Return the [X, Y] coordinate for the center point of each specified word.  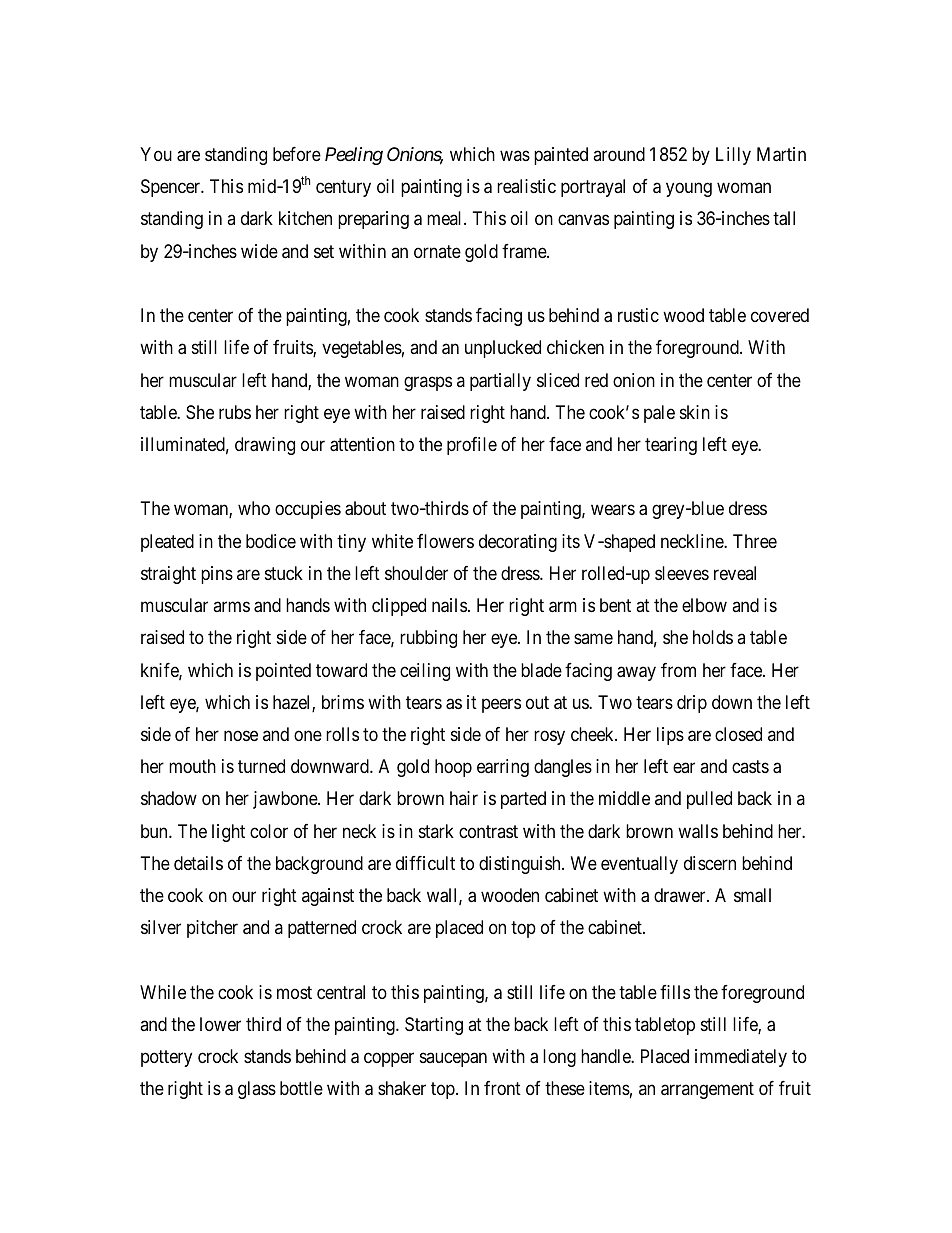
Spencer [172, 188]
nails [449, 605]
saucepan [453, 1060]
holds [713, 637]
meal [446, 218]
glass [257, 1090]
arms [231, 607]
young [689, 190]
